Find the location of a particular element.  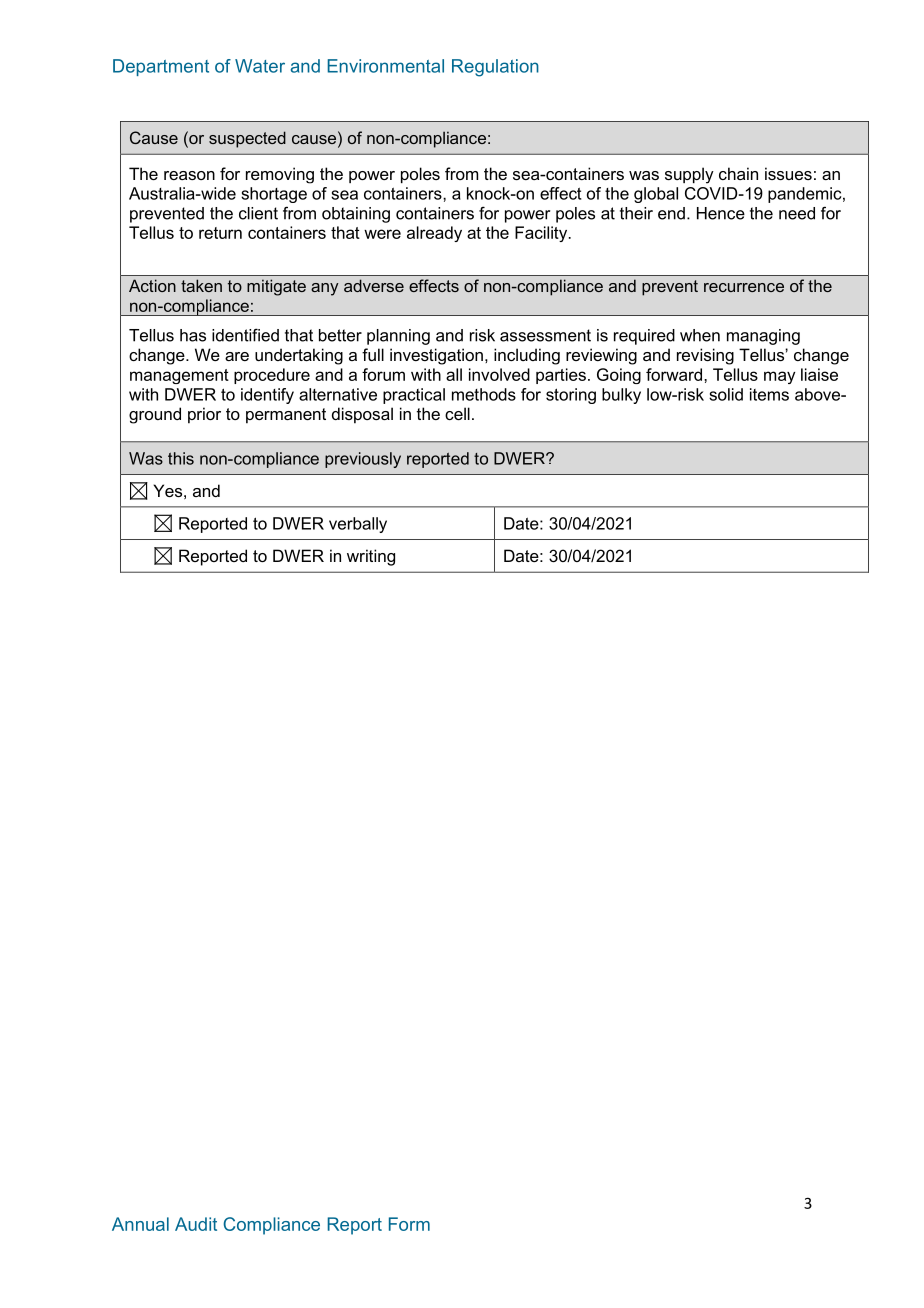

items is located at coordinates (769, 394).
